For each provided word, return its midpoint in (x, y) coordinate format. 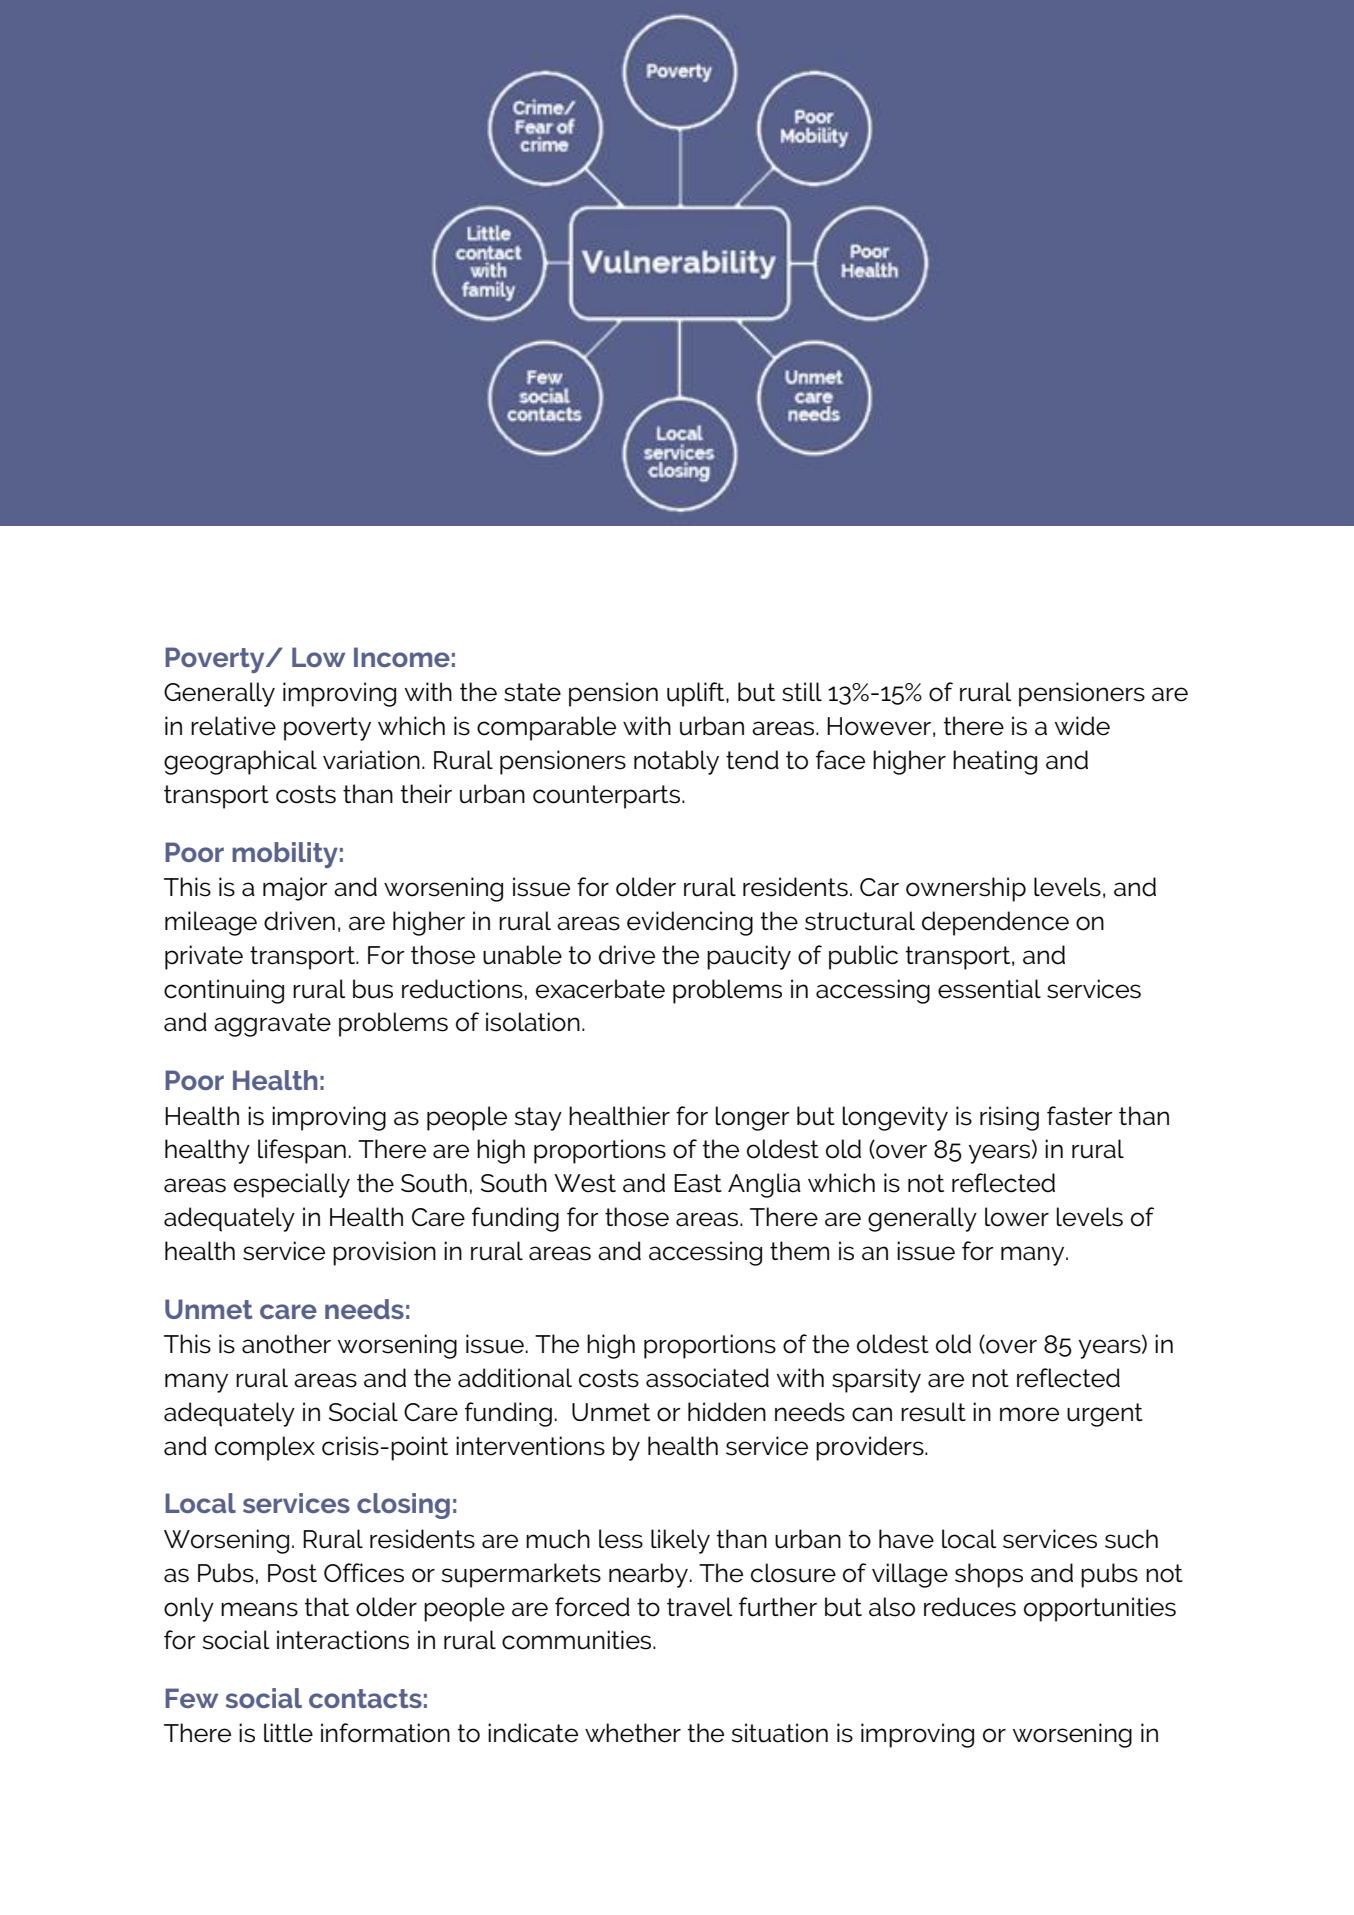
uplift (697, 694)
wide (1082, 726)
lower (1017, 1217)
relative (233, 726)
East (698, 1183)
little (288, 1733)
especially (292, 1185)
